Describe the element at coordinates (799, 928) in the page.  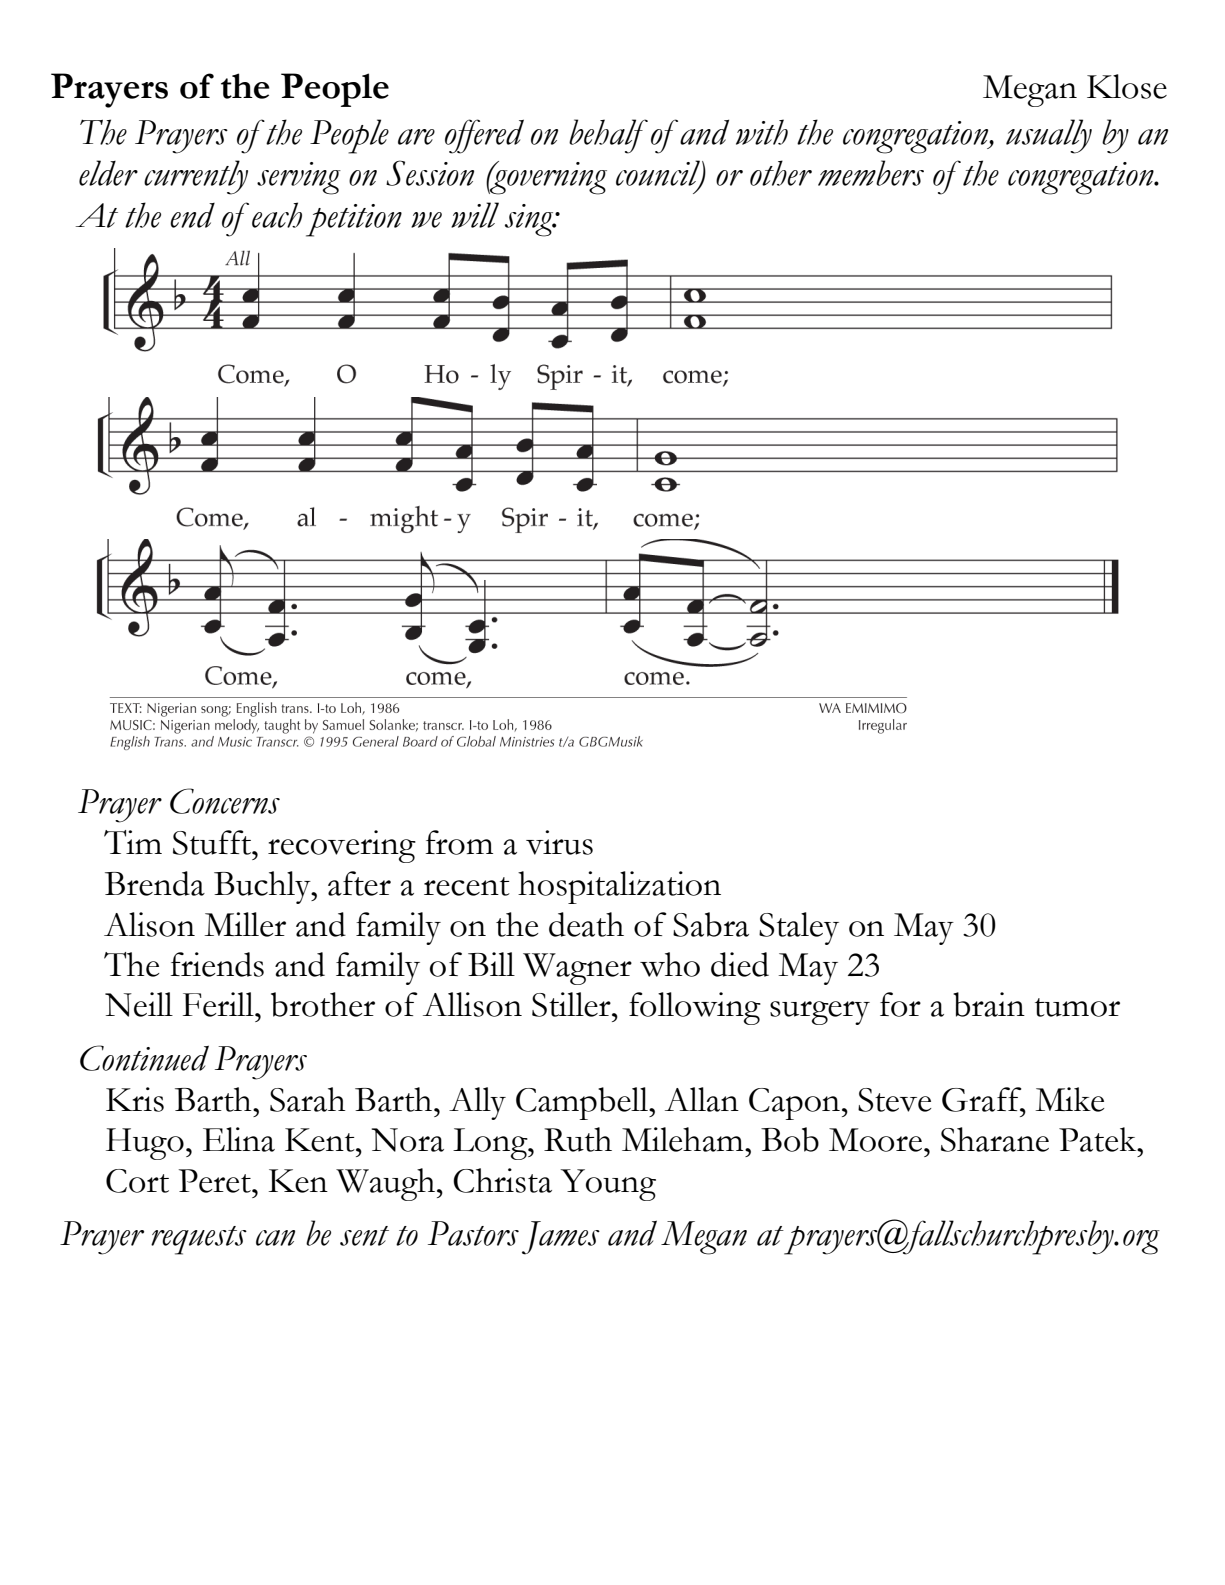
I see `Staley` at that location.
